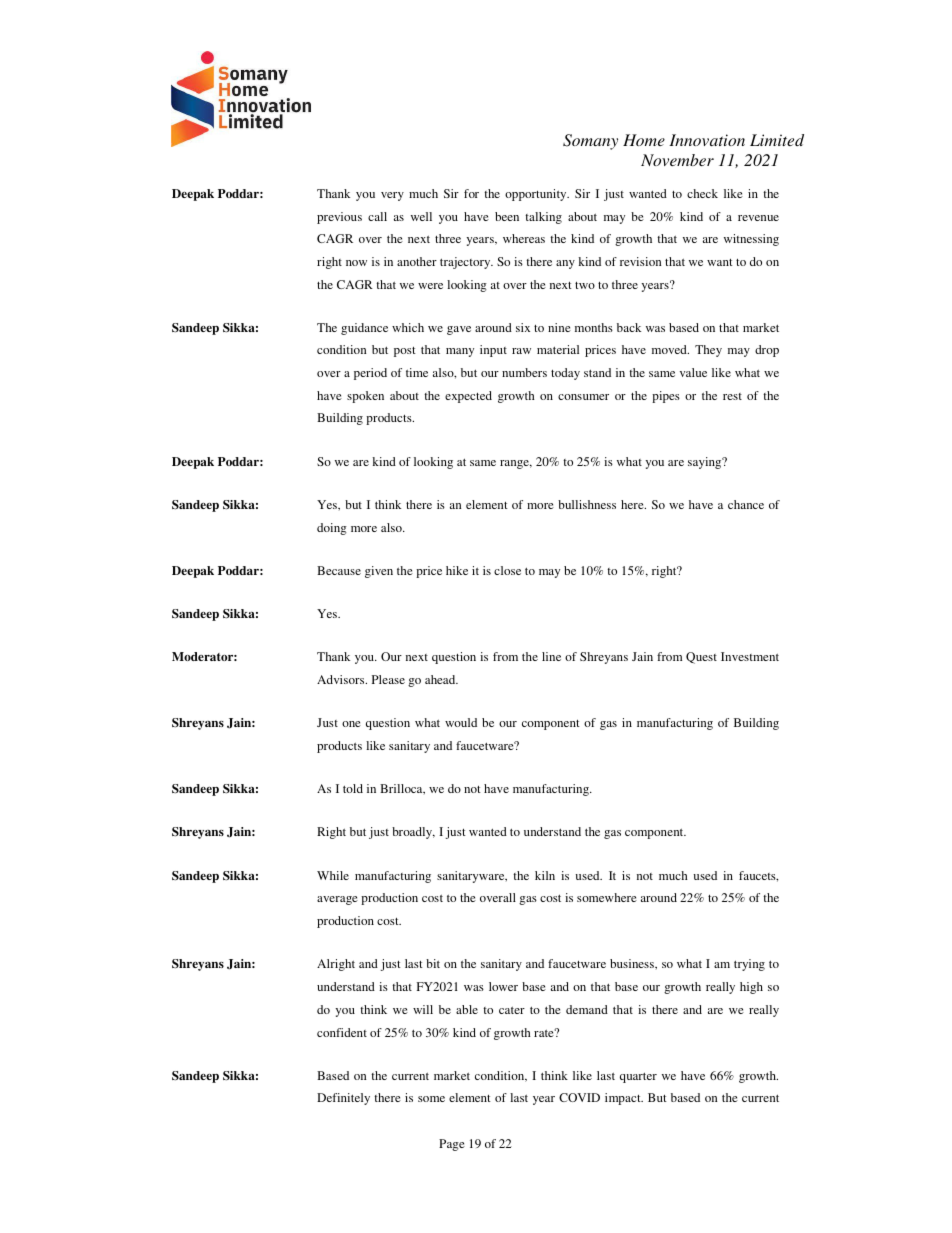  Describe the element at coordinates (708, 351) in the screenshot. I see `They` at that location.
